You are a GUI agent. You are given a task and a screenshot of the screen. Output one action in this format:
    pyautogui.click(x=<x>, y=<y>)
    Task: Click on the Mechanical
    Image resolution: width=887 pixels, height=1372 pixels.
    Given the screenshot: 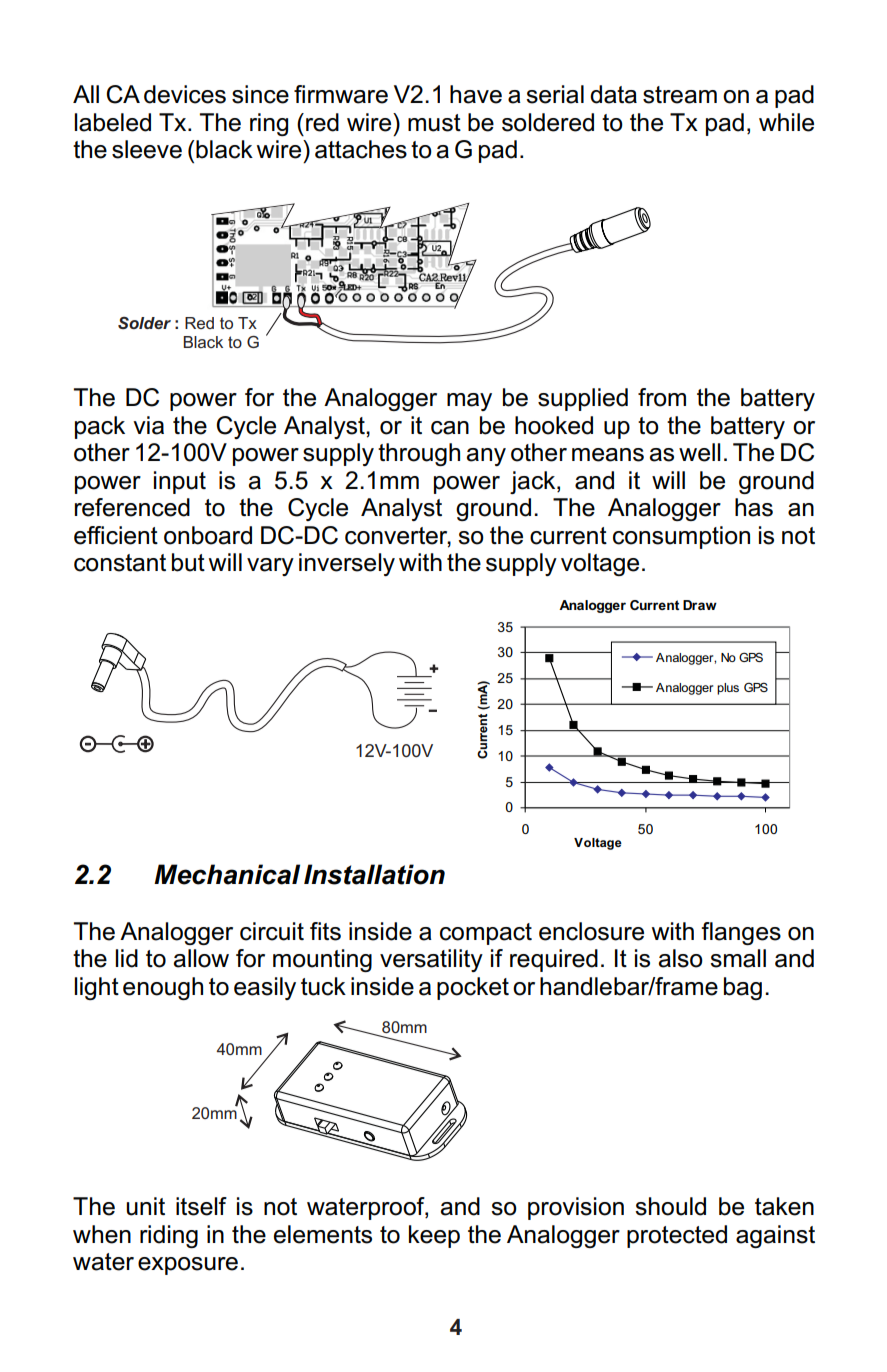 What is the action you would take?
    pyautogui.click(x=227, y=874)
